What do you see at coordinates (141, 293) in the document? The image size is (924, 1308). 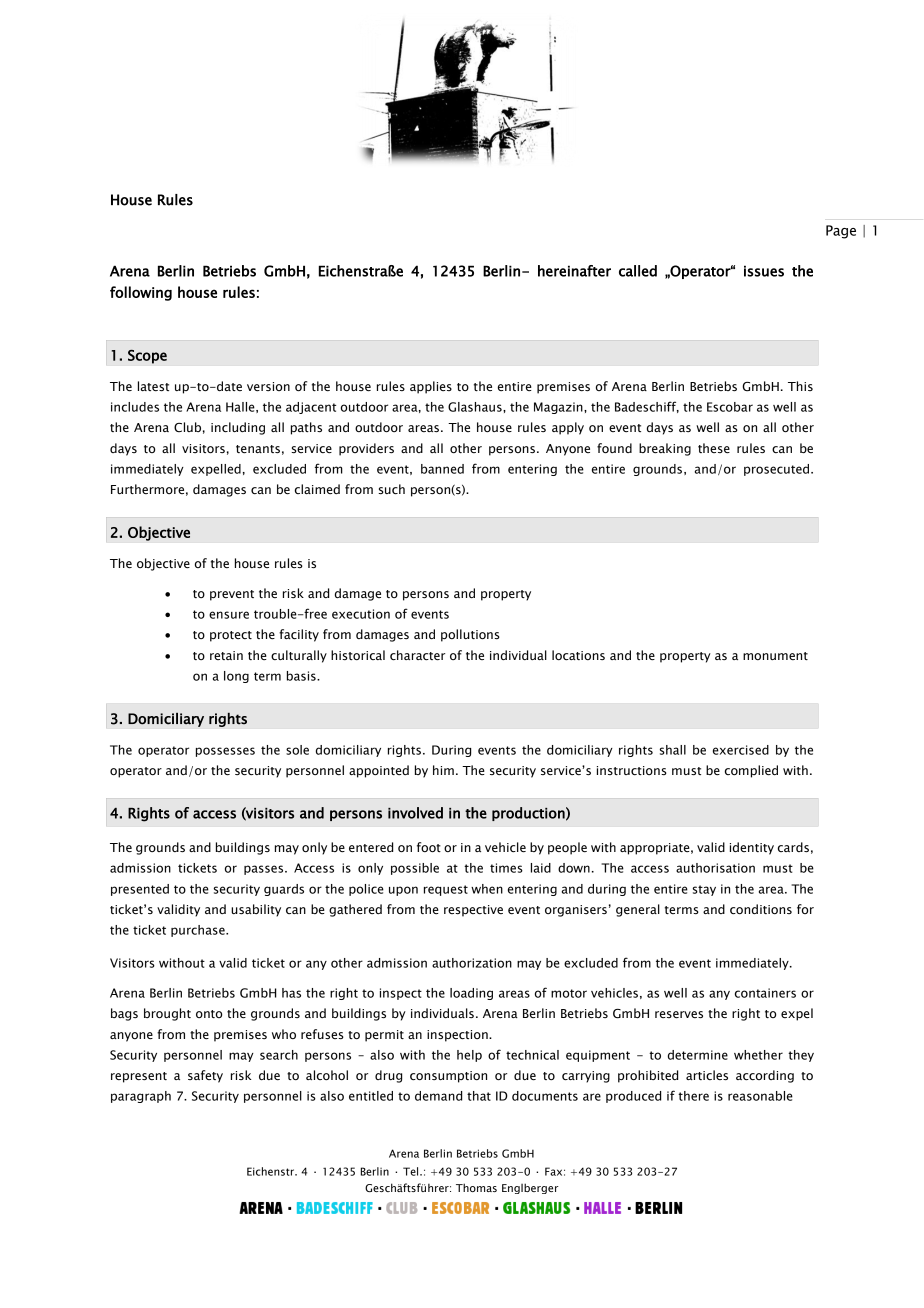 I see `following` at bounding box center [141, 293].
